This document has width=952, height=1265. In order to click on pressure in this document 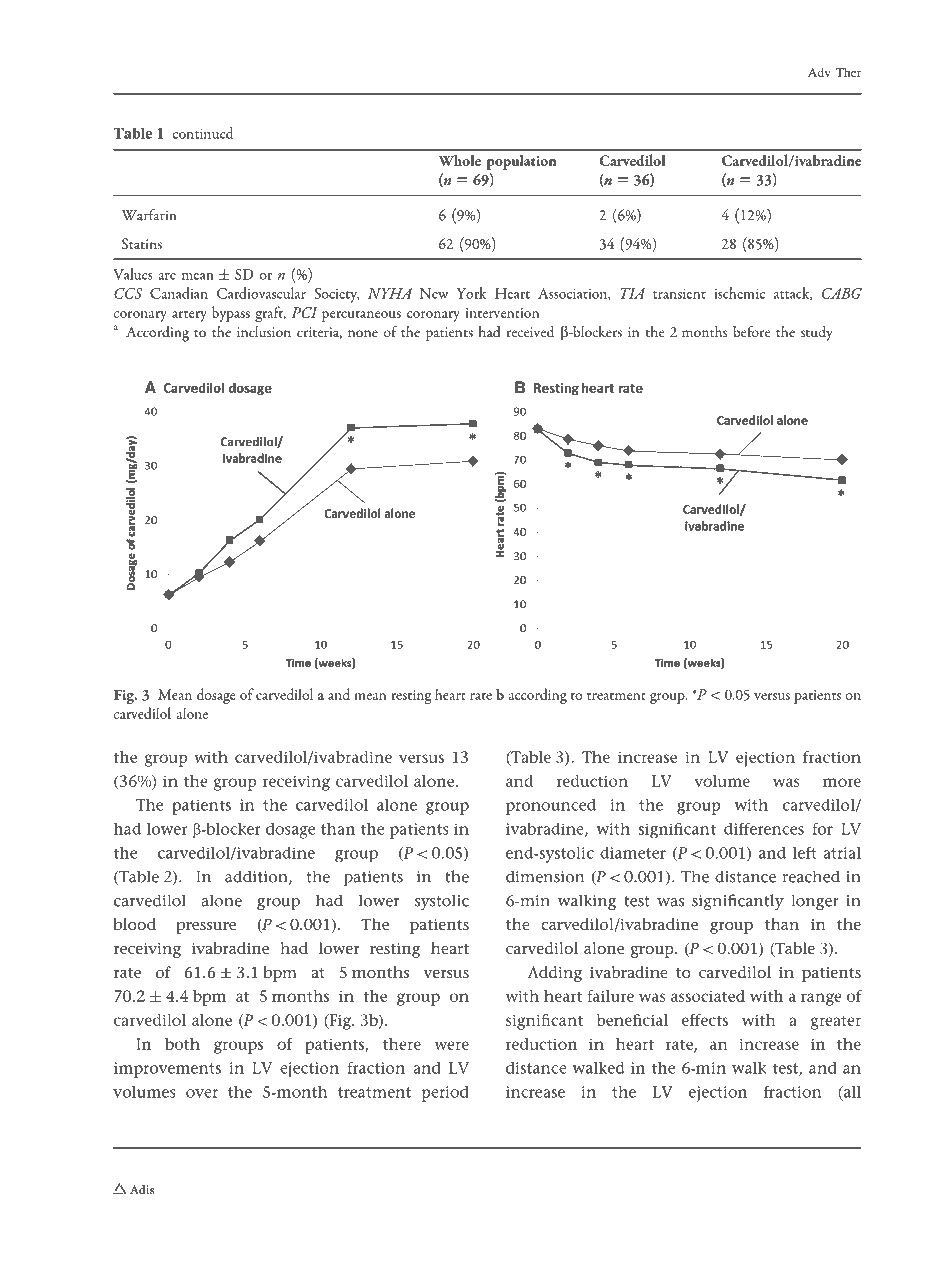, I will do `click(206, 928)`.
